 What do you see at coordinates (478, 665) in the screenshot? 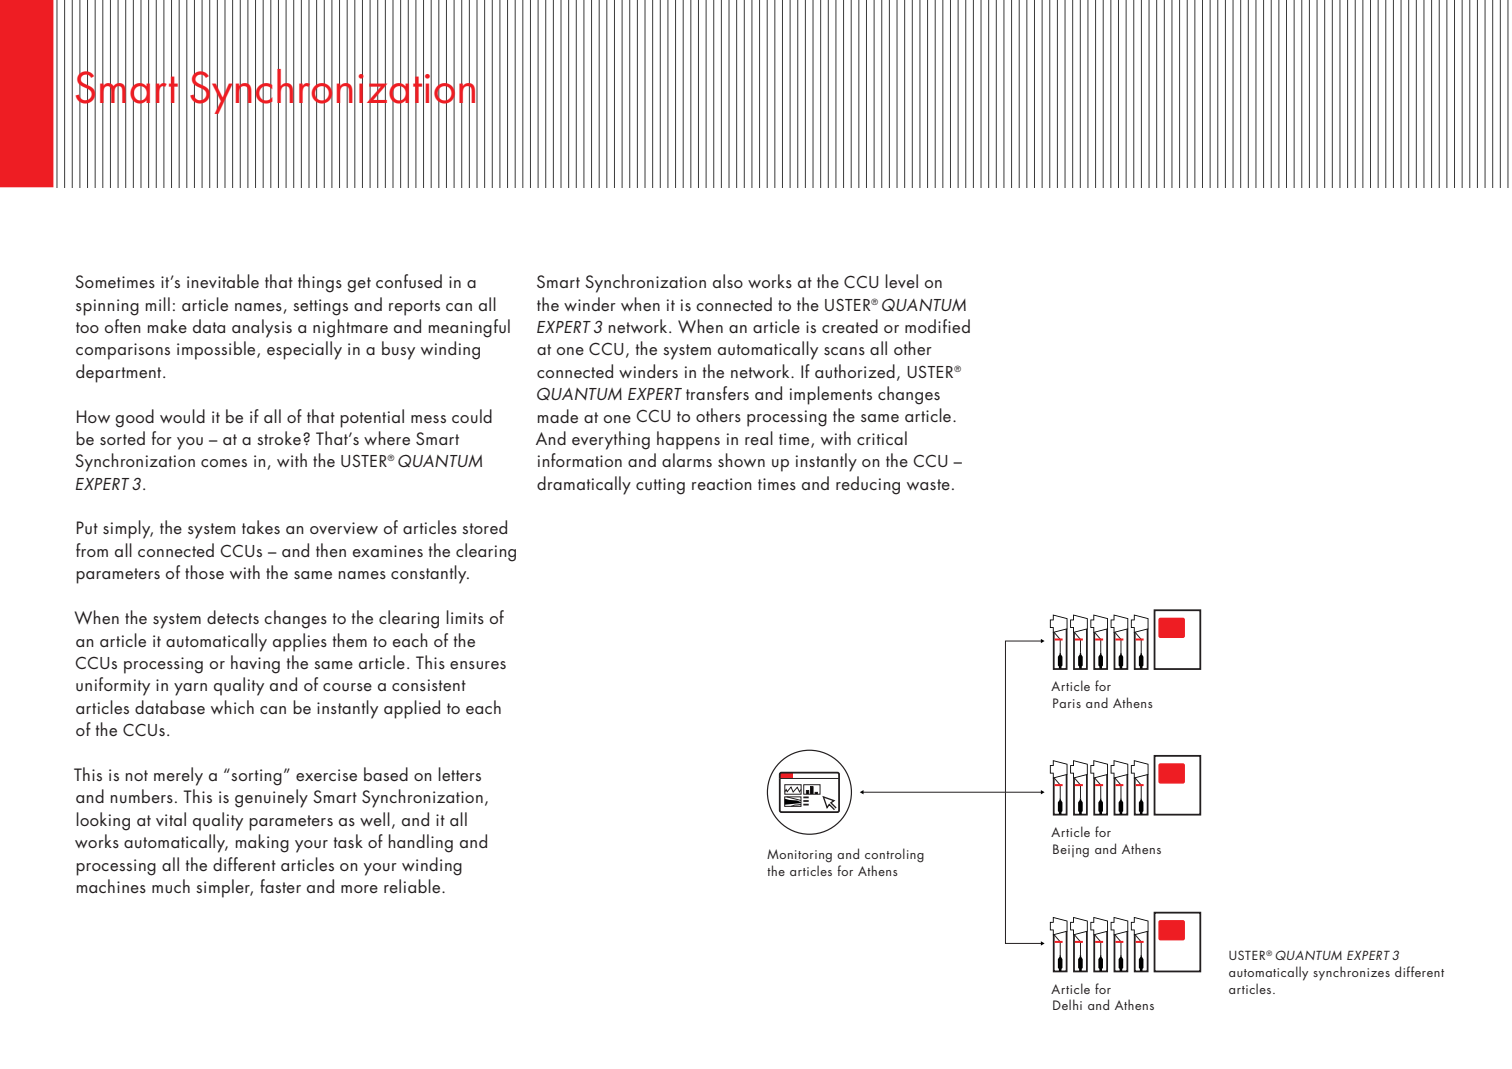
I see `ensures` at bounding box center [478, 665].
